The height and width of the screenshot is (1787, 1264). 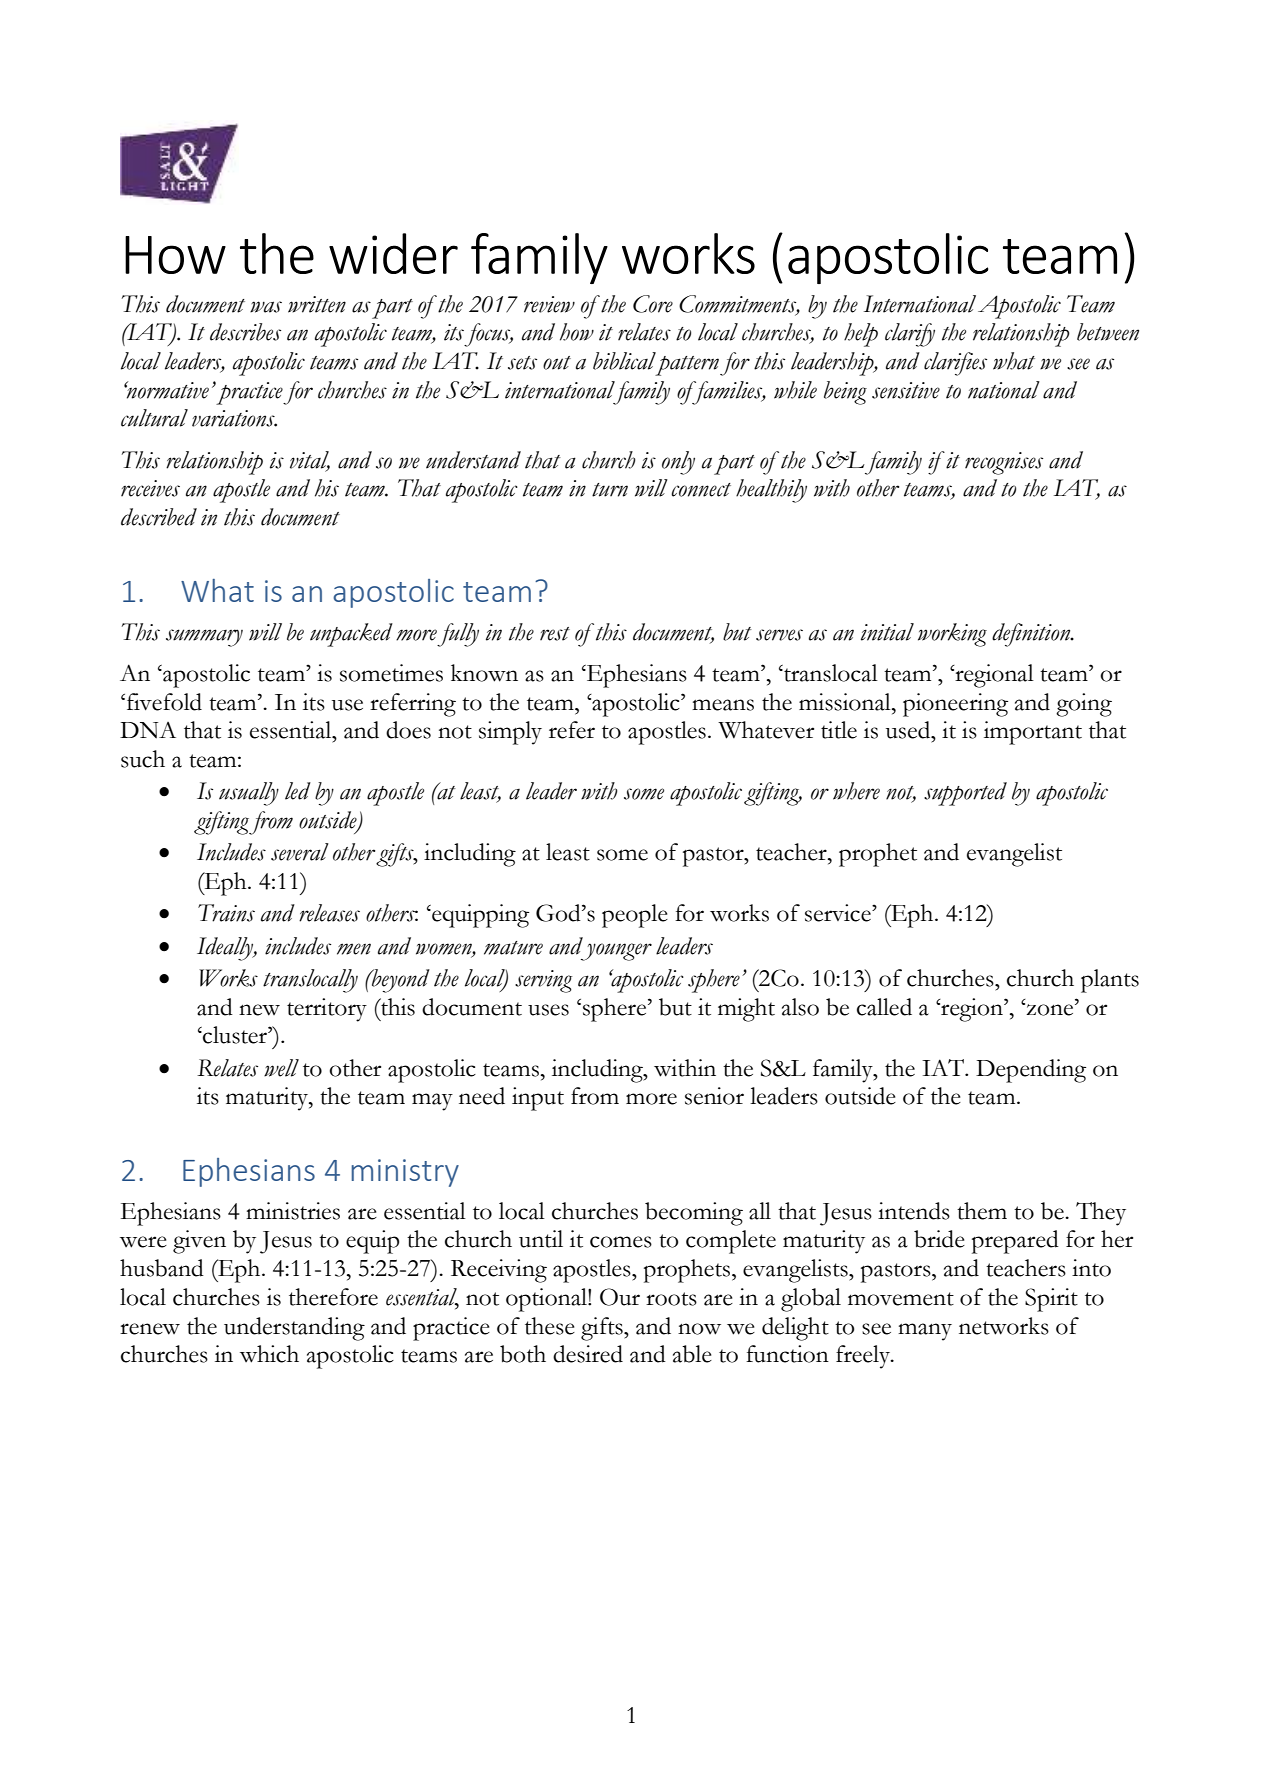 What do you see at coordinates (269, 1354) in the screenshot?
I see `which` at bounding box center [269, 1354].
